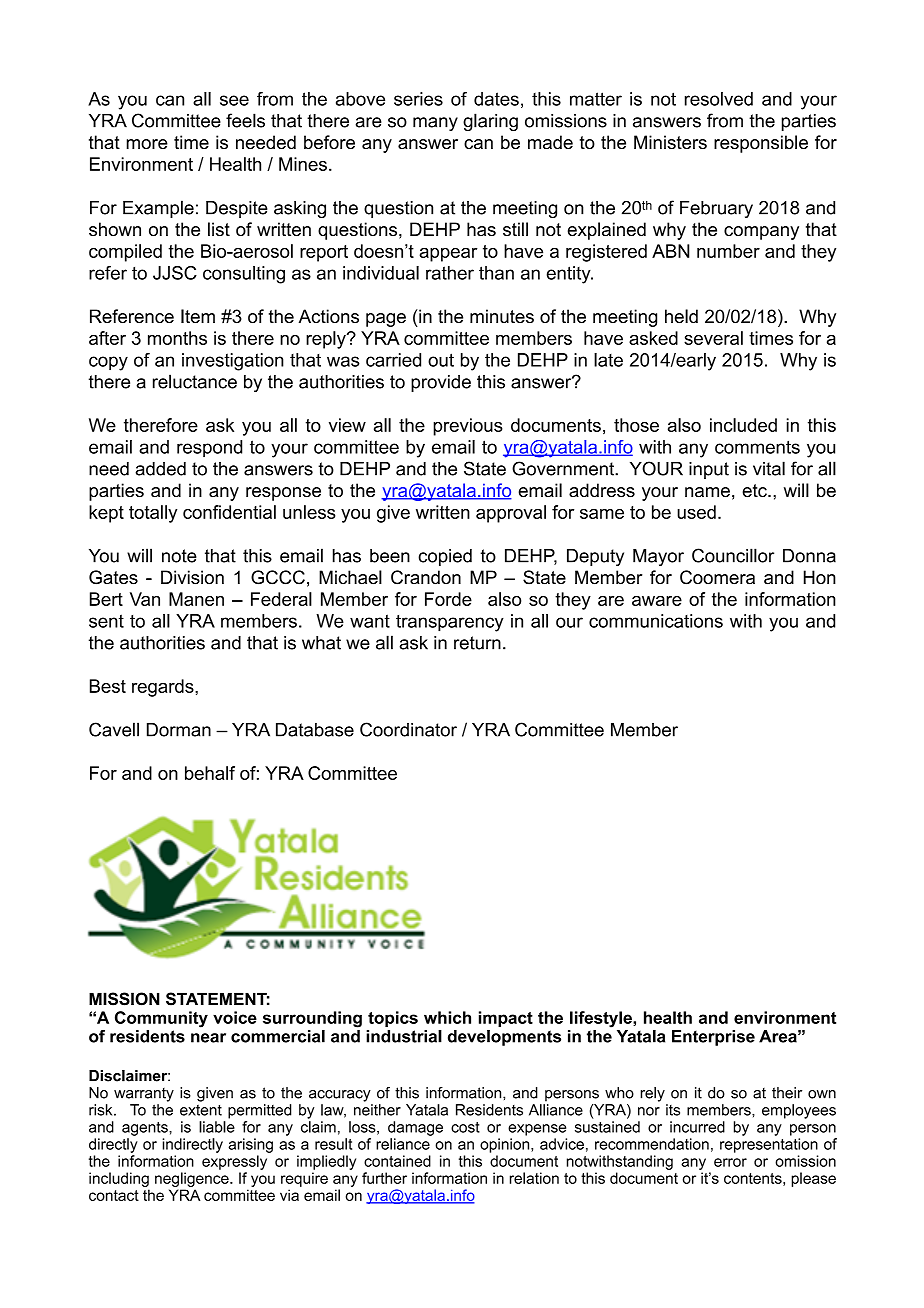 The image size is (924, 1308). Describe the element at coordinates (465, 1127) in the document. I see `cost` at that location.
